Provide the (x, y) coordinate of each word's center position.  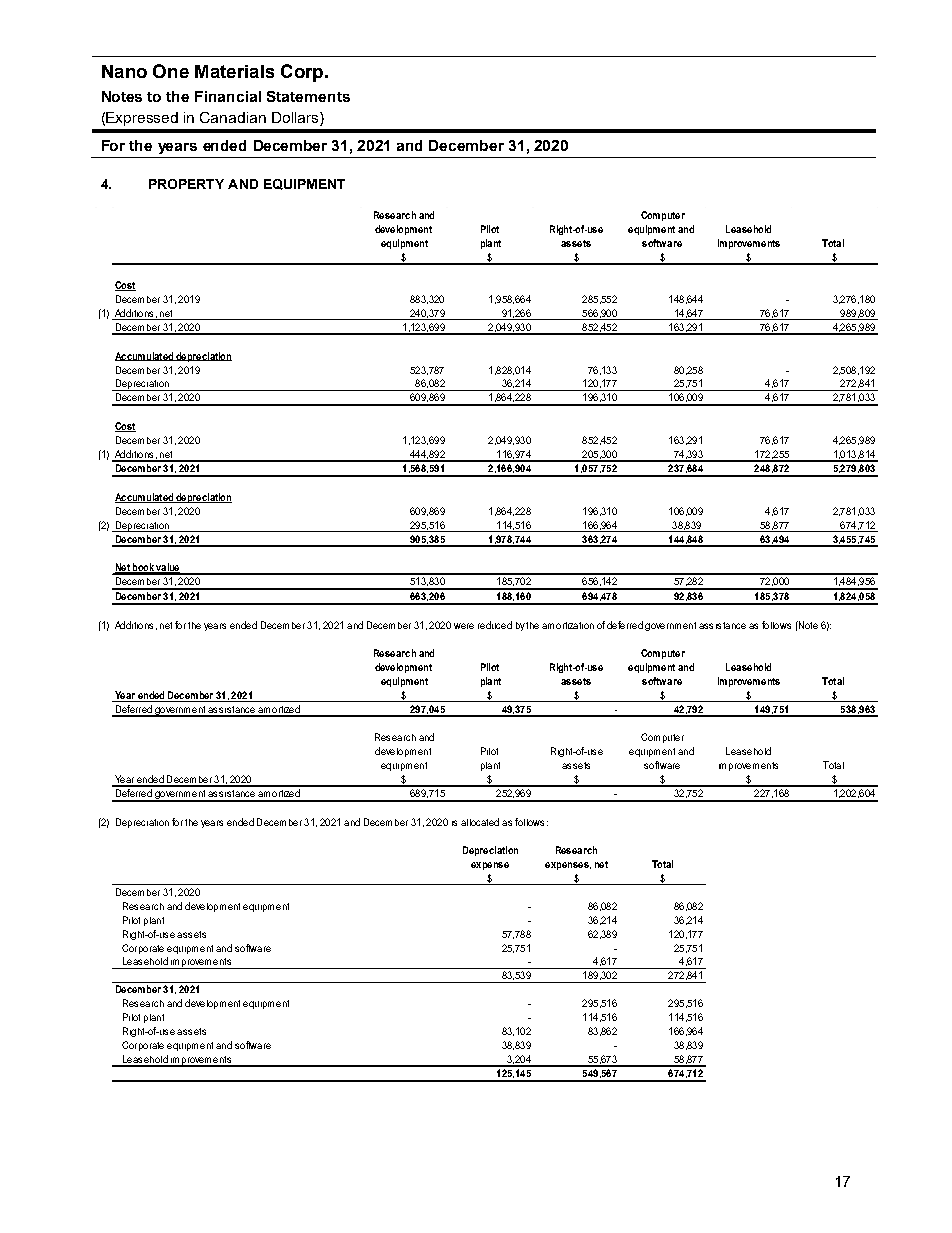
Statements (308, 96)
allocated (480, 822)
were (464, 626)
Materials (234, 71)
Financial (228, 96)
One (171, 71)
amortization (568, 625)
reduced (495, 625)
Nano (124, 71)
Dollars (296, 119)
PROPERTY (186, 184)
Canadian (233, 117)
